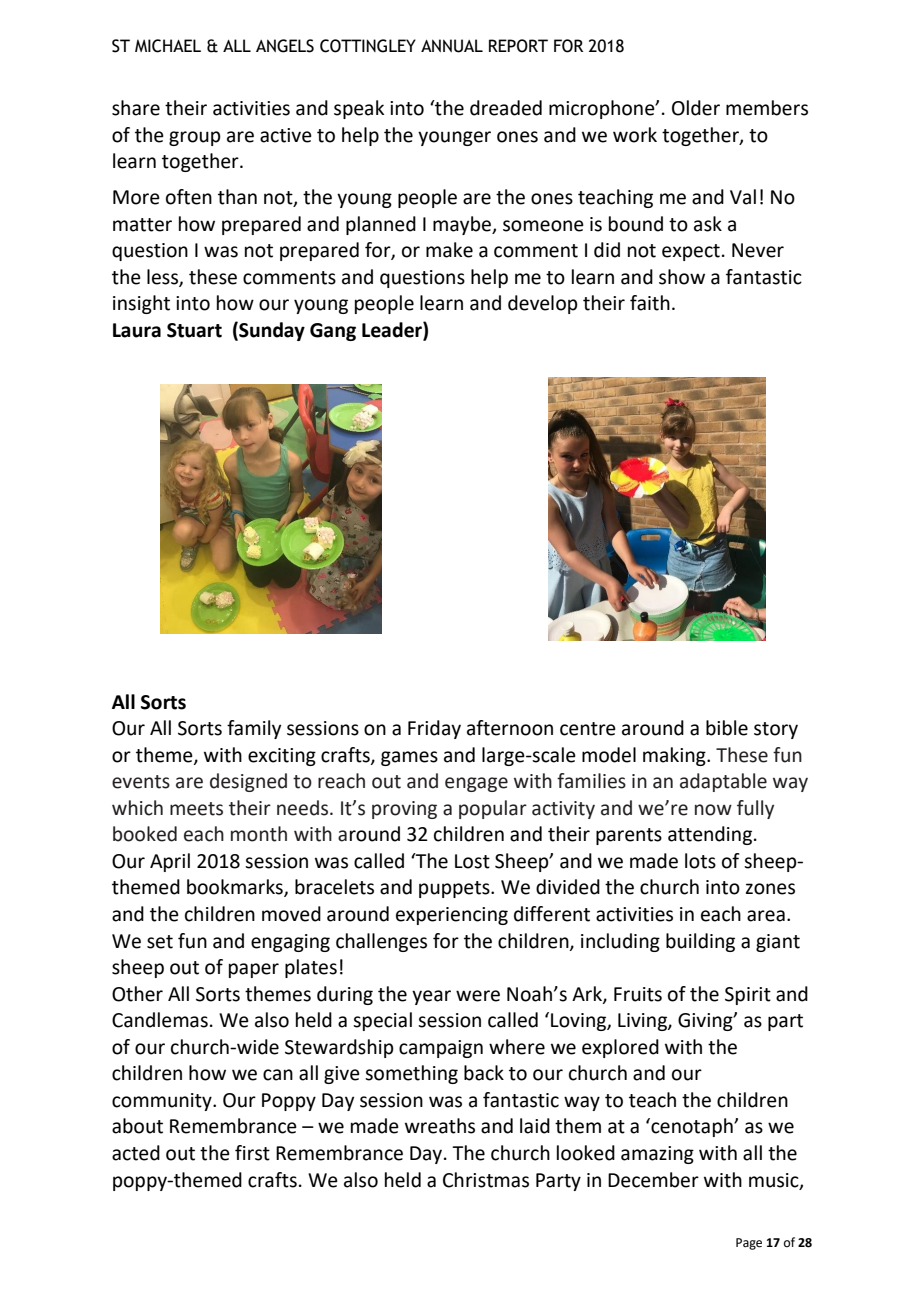  I want to click on develop, so click(543, 304).
